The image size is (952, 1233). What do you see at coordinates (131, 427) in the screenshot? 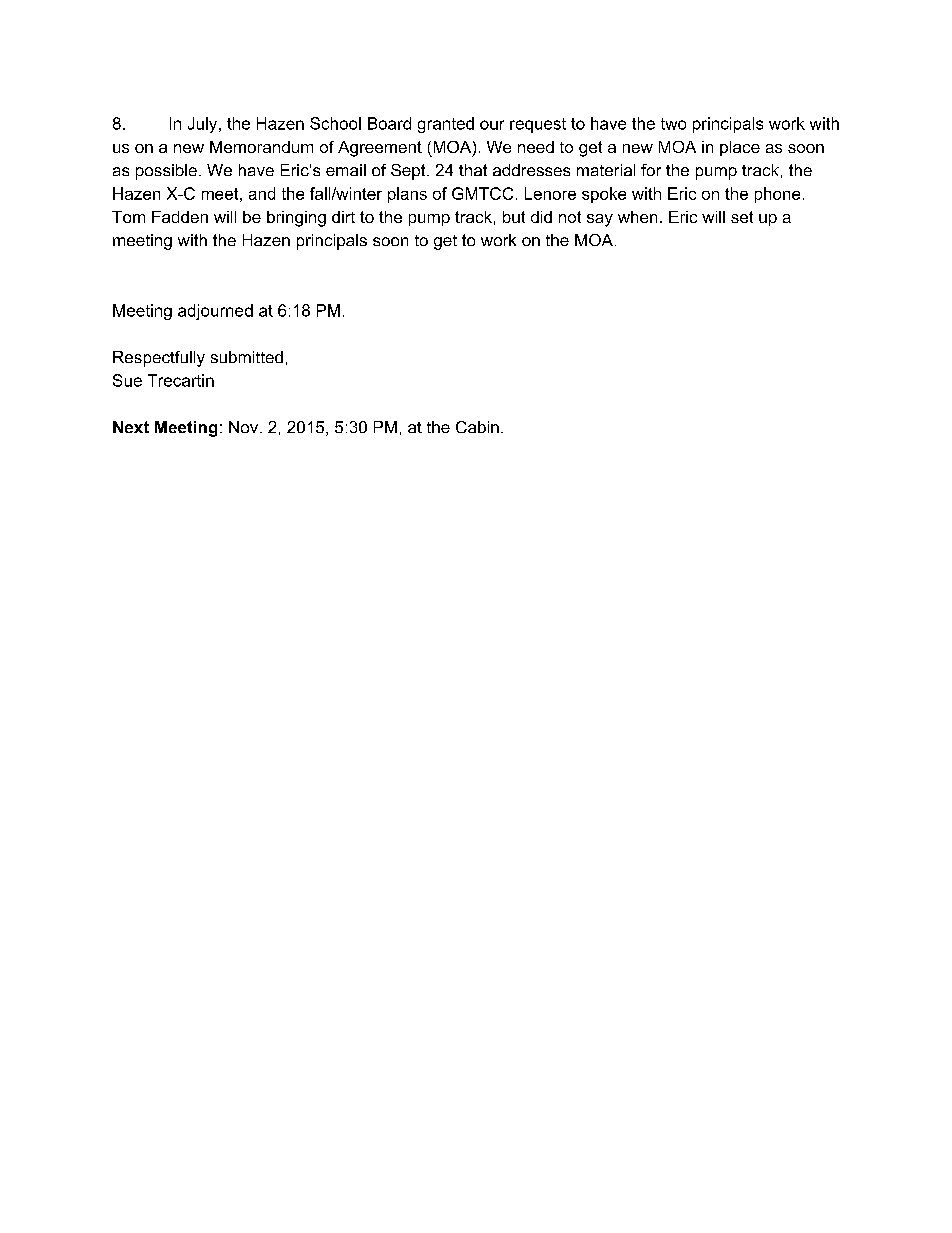
I see `Next` at bounding box center [131, 427].
